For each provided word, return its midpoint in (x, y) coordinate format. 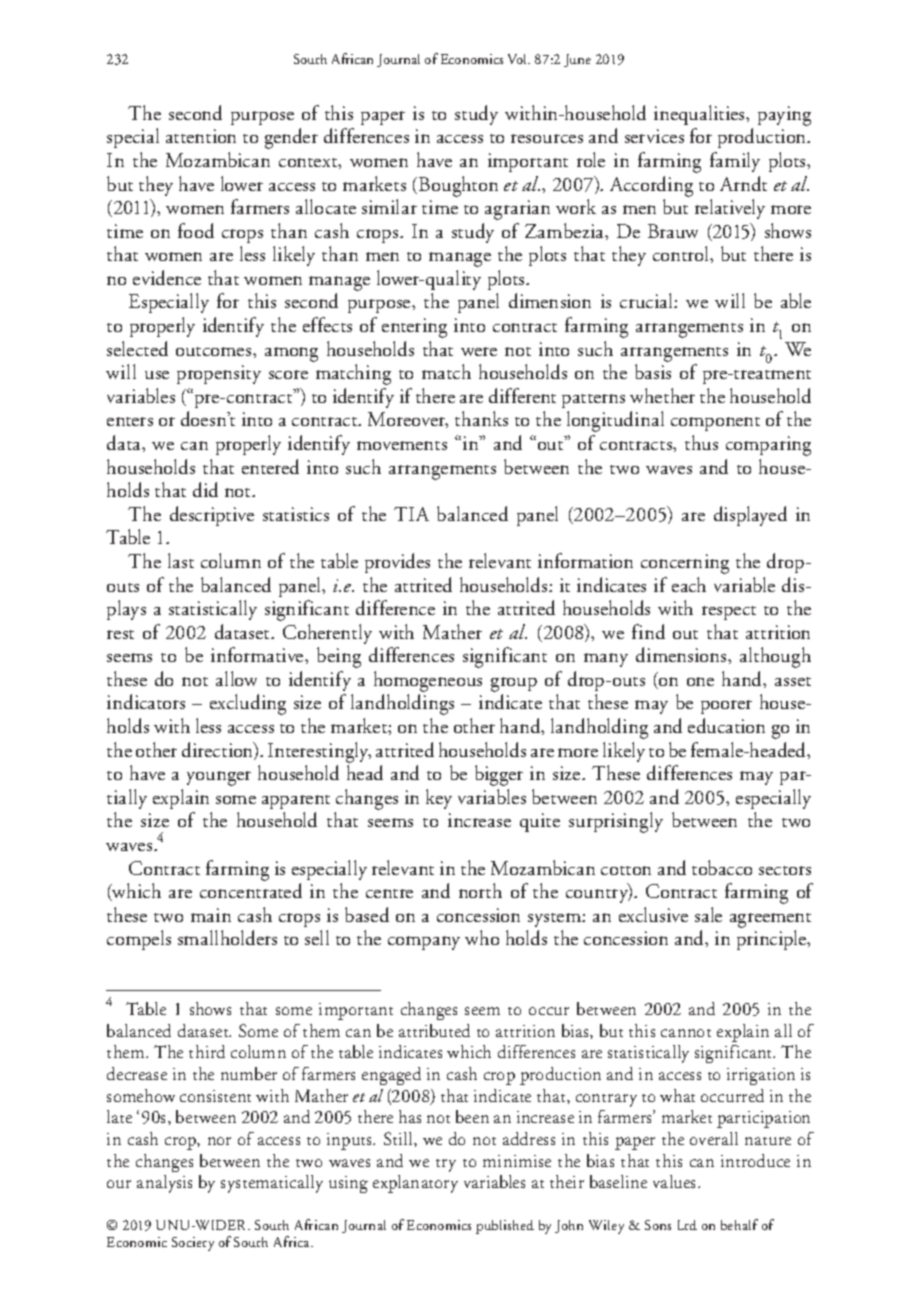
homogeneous (428, 681)
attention (201, 136)
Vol (519, 59)
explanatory (415, 1184)
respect (729, 613)
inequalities (701, 115)
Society (193, 1244)
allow (236, 678)
